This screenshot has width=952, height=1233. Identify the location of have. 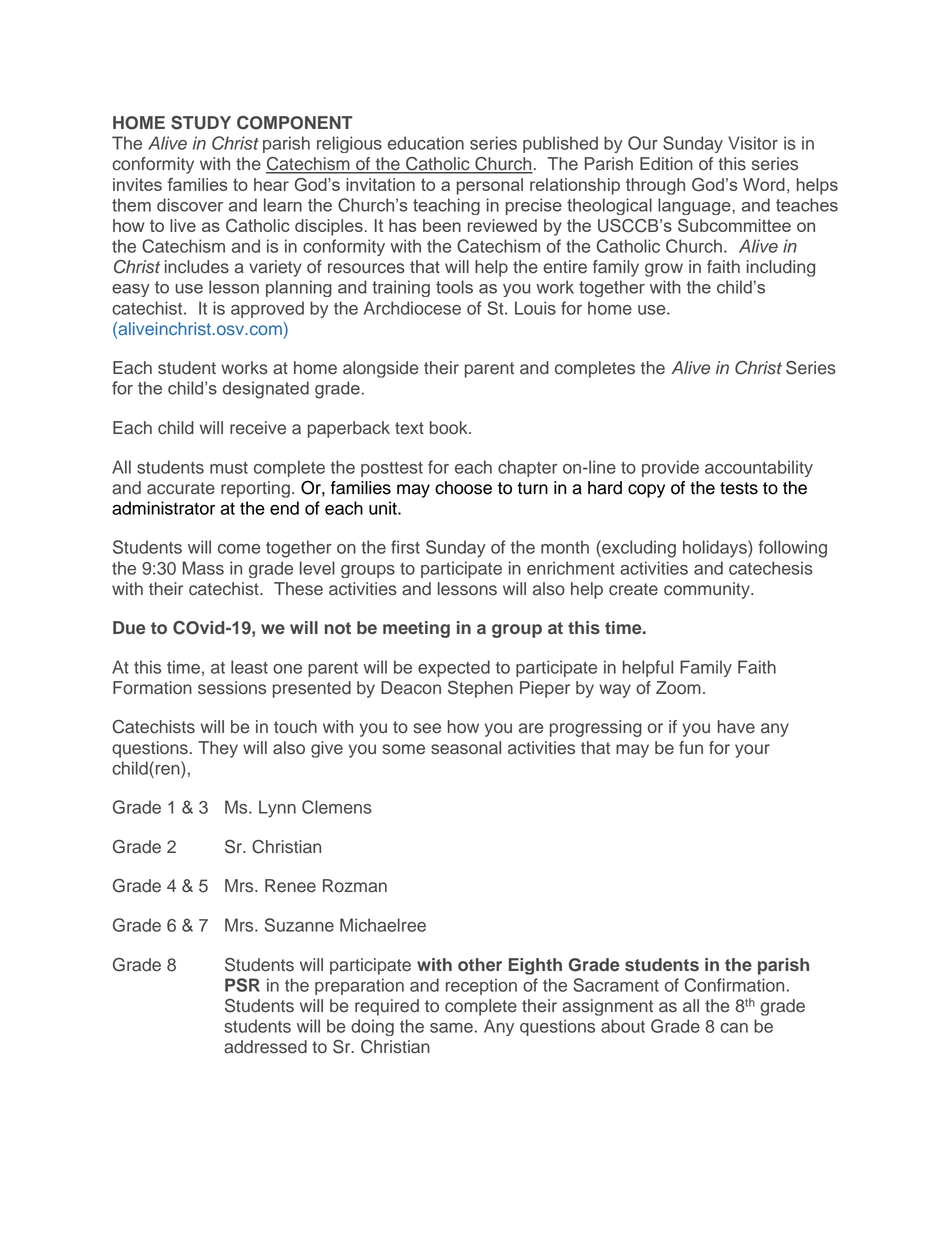
(736, 727).
